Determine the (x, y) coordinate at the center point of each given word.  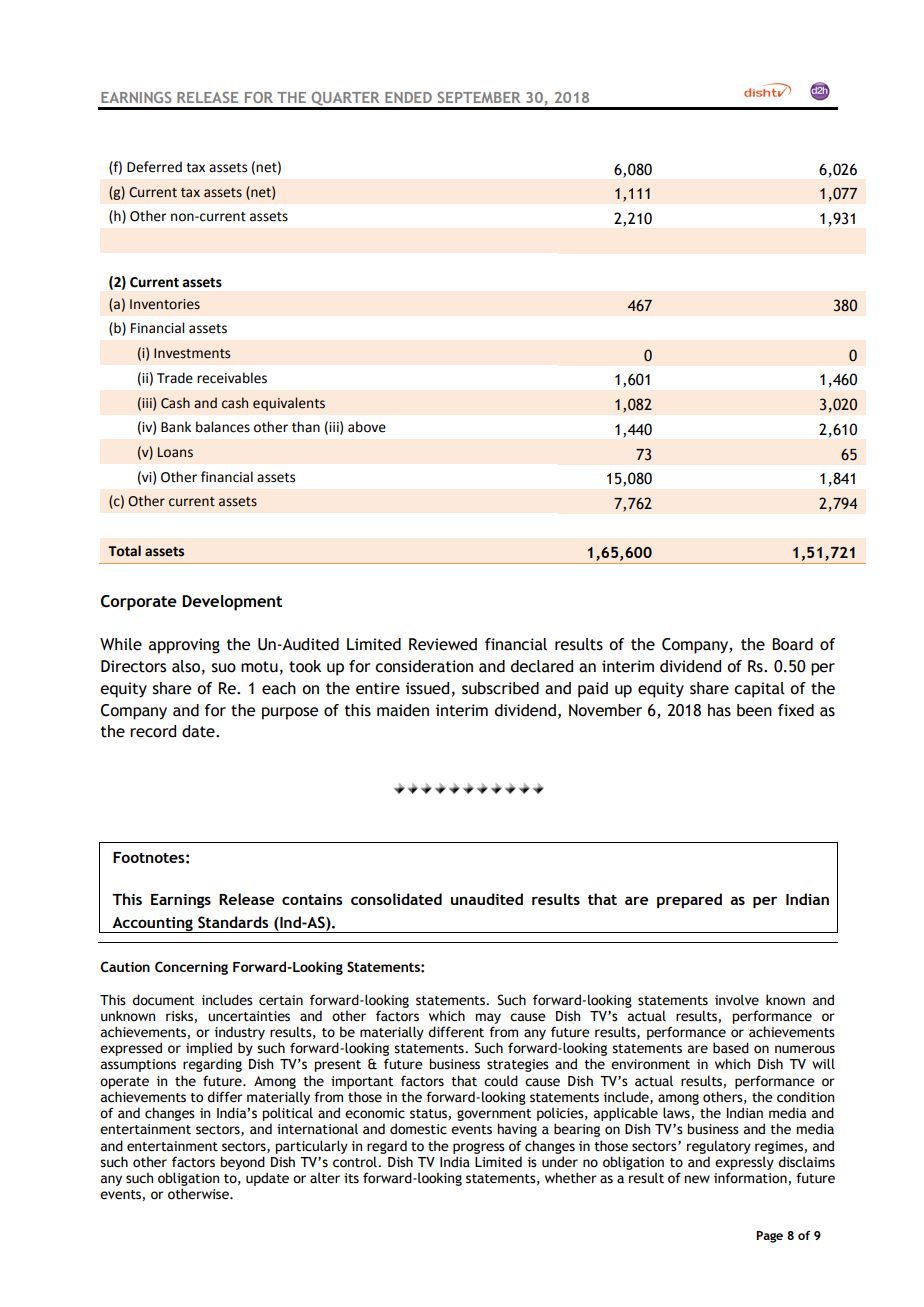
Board (792, 644)
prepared (689, 900)
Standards (233, 922)
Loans (175, 452)
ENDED (408, 97)
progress (479, 1148)
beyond (242, 1163)
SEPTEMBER (478, 97)
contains (312, 899)
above (367, 427)
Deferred (154, 167)
